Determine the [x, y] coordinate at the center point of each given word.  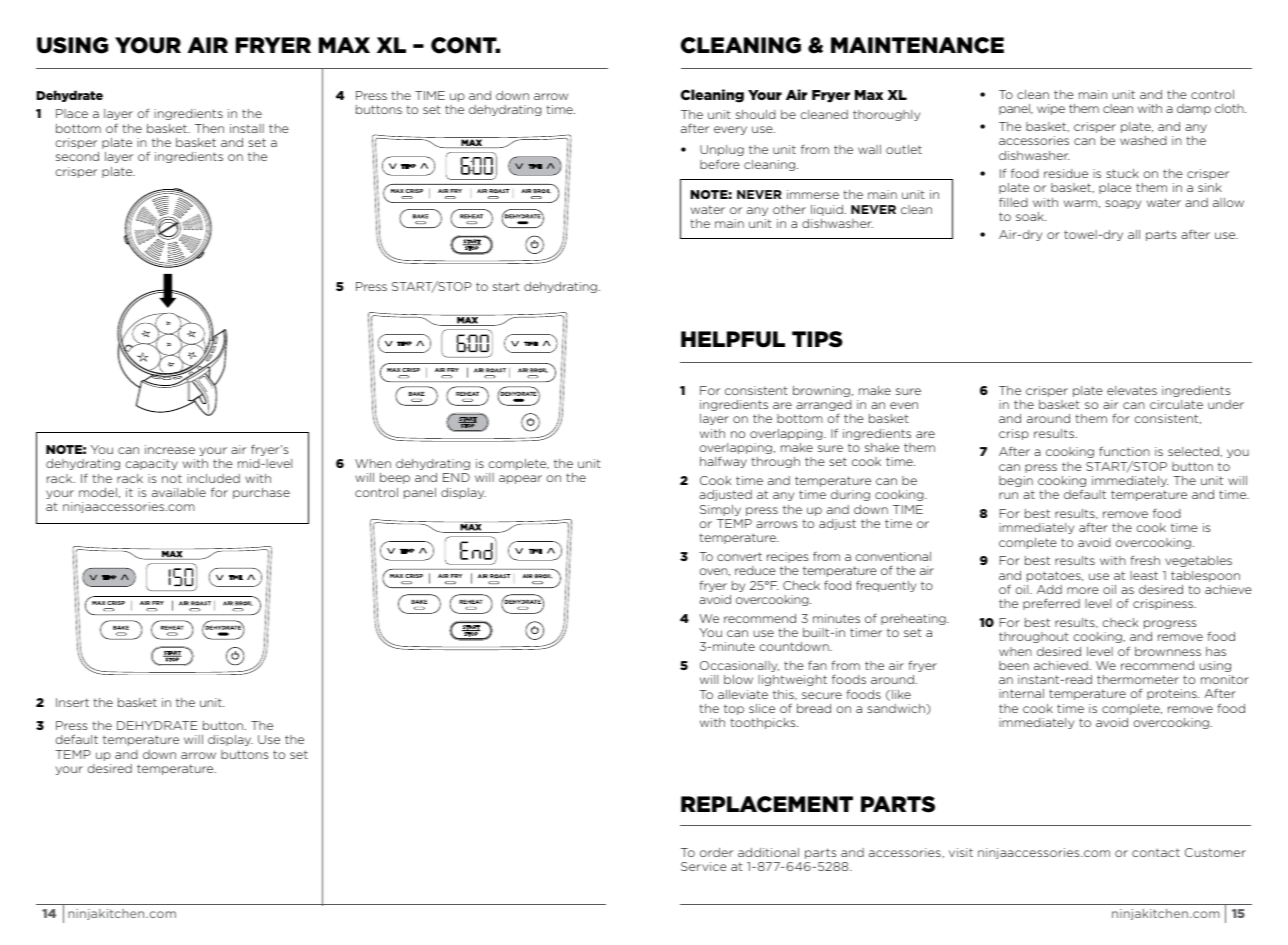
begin [1016, 481]
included [213, 478]
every [730, 130]
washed [1143, 140]
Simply [720, 510]
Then [209, 128]
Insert [72, 702]
